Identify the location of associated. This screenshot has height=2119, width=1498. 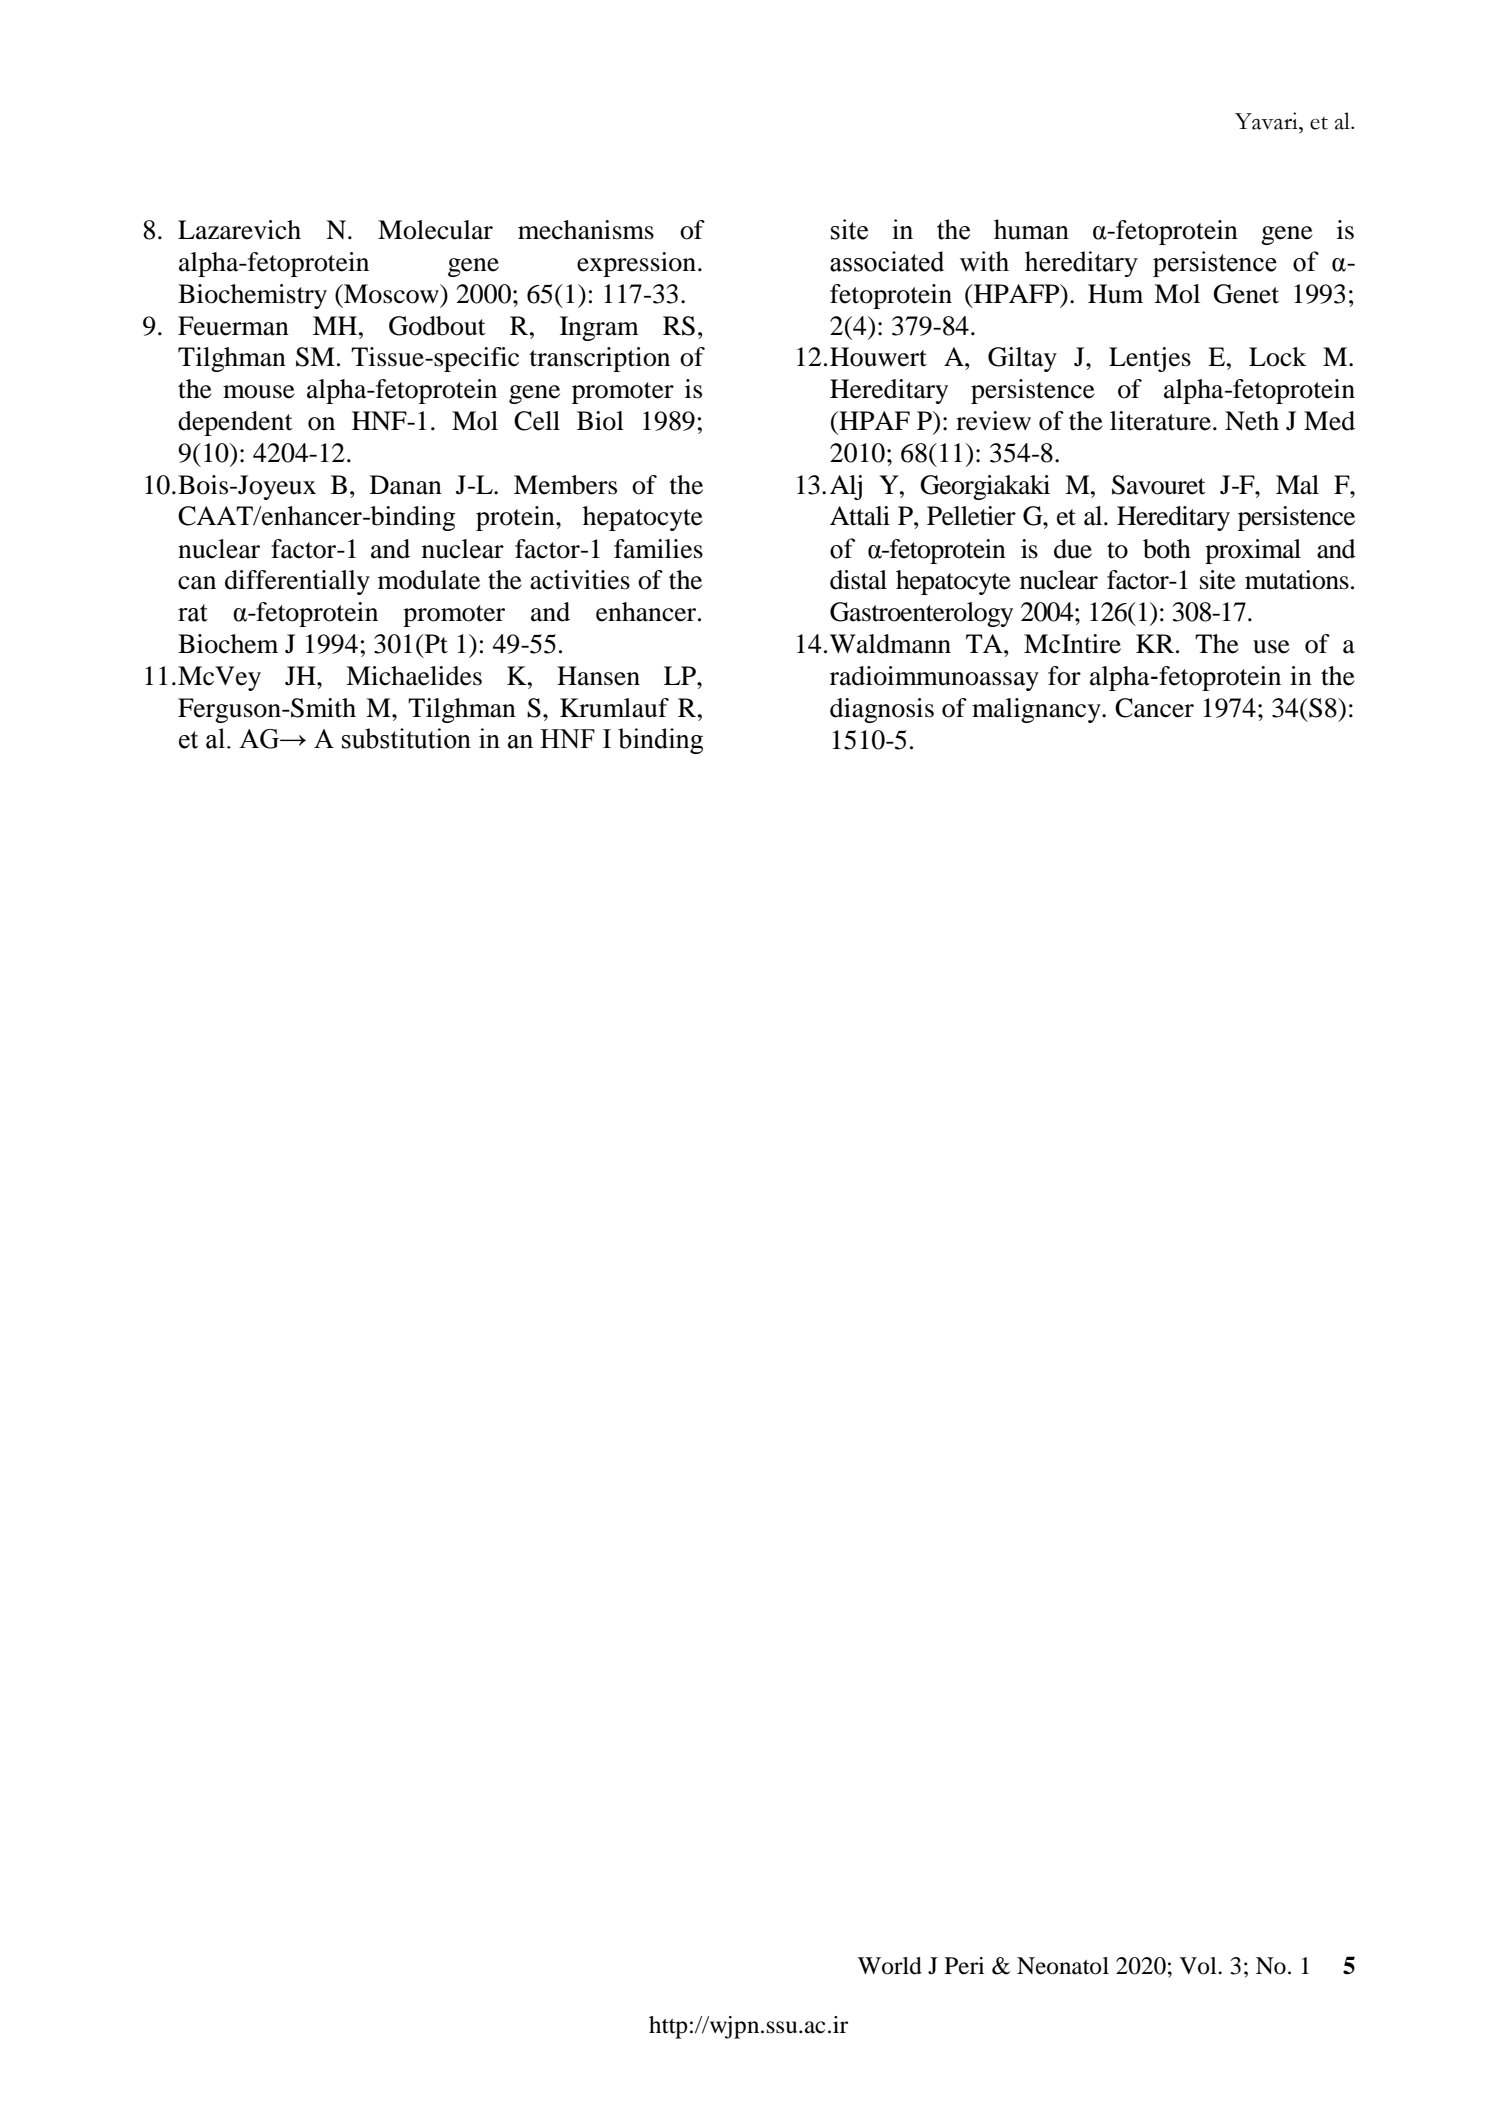
(887, 261).
